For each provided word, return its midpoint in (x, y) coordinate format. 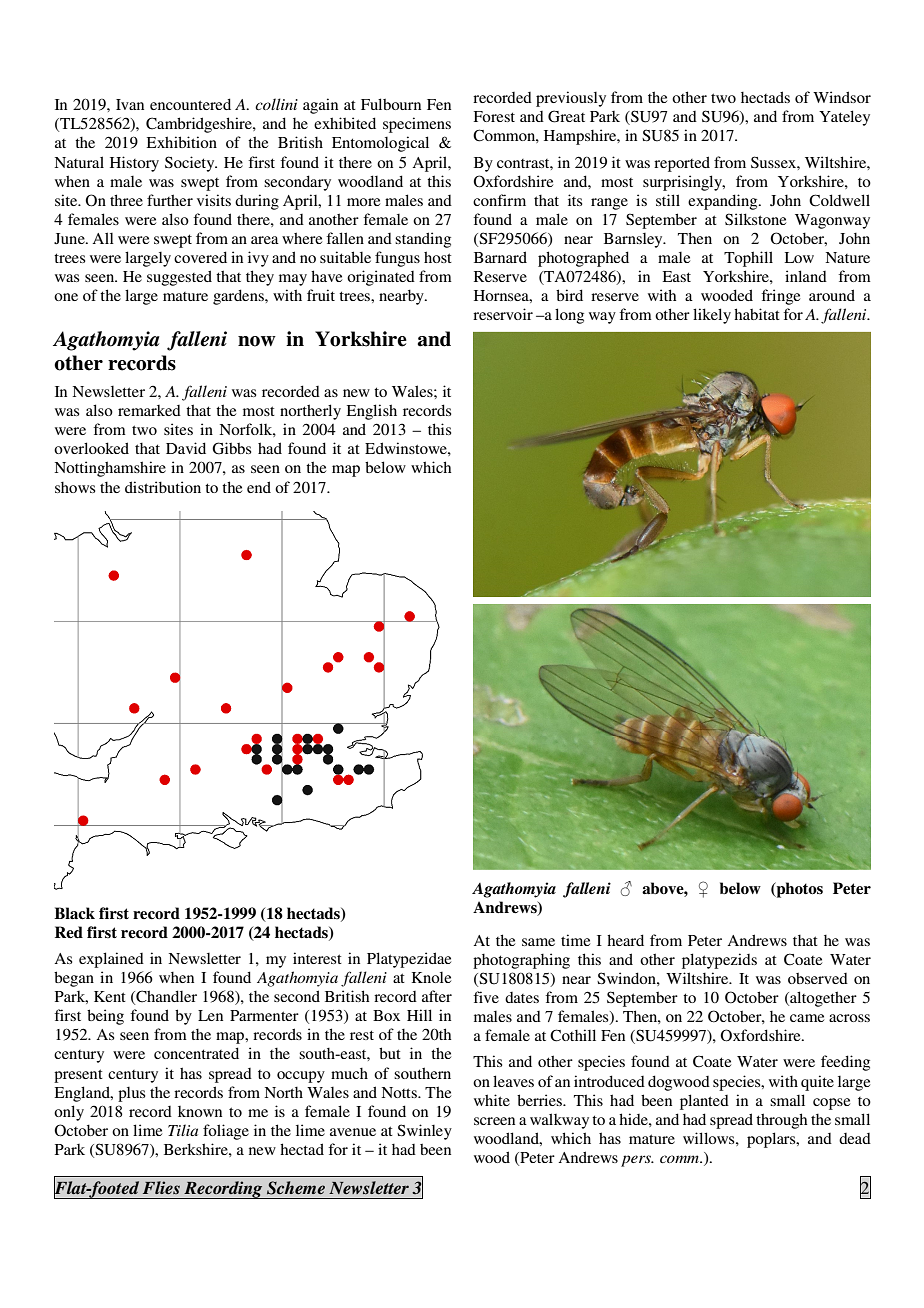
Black (74, 913)
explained (111, 960)
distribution (163, 487)
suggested (179, 278)
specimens (417, 125)
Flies (161, 1187)
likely (712, 316)
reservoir (503, 314)
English (372, 412)
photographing (521, 961)
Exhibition (182, 142)
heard (625, 940)
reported (682, 164)
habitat (757, 314)
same (538, 942)
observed (818, 978)
